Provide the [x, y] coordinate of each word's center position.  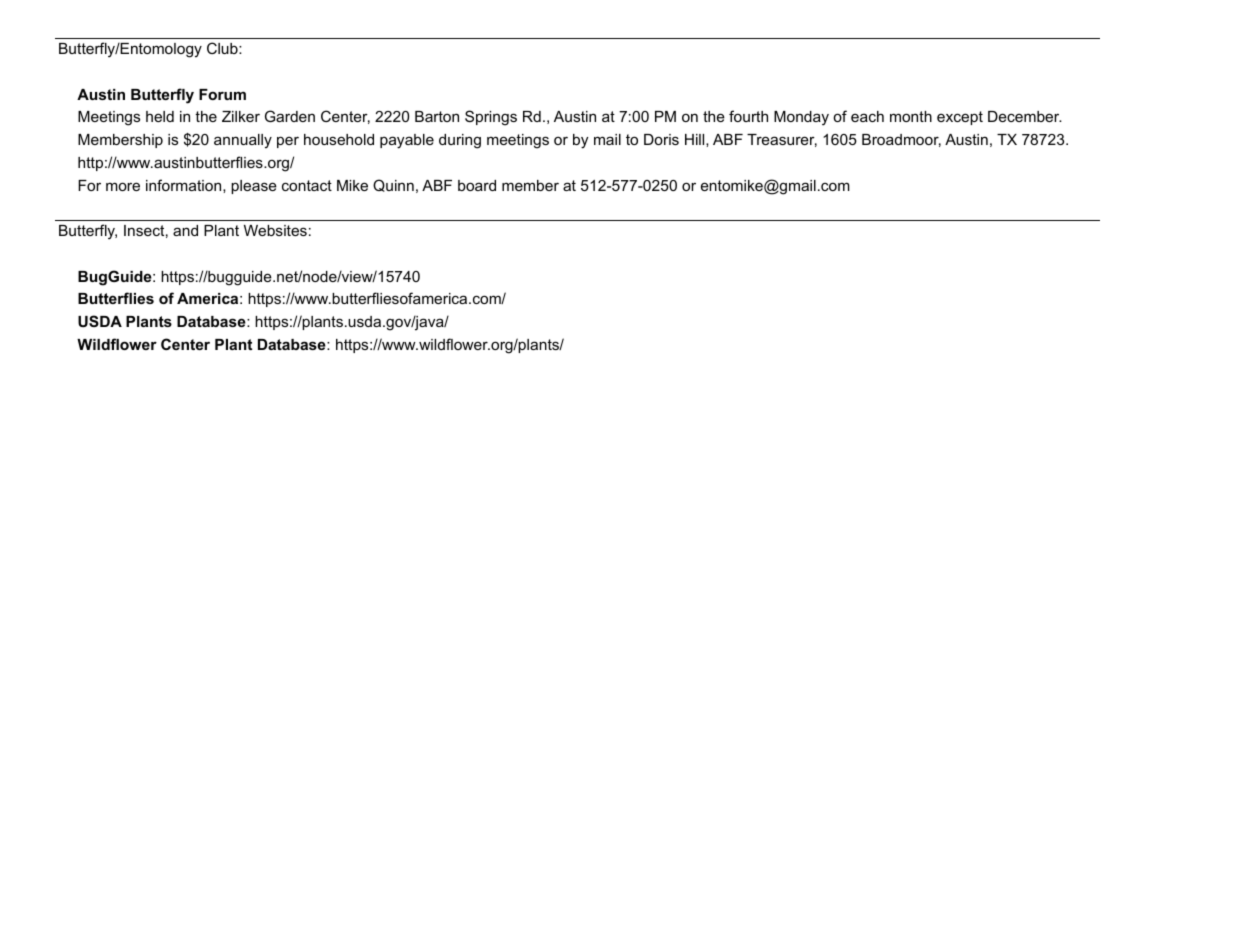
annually [243, 141]
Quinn [393, 185]
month [911, 116]
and [185, 230]
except [960, 118]
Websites [275, 230]
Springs [491, 118]
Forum [222, 94]
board [477, 185]
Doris [661, 139]
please [254, 187]
